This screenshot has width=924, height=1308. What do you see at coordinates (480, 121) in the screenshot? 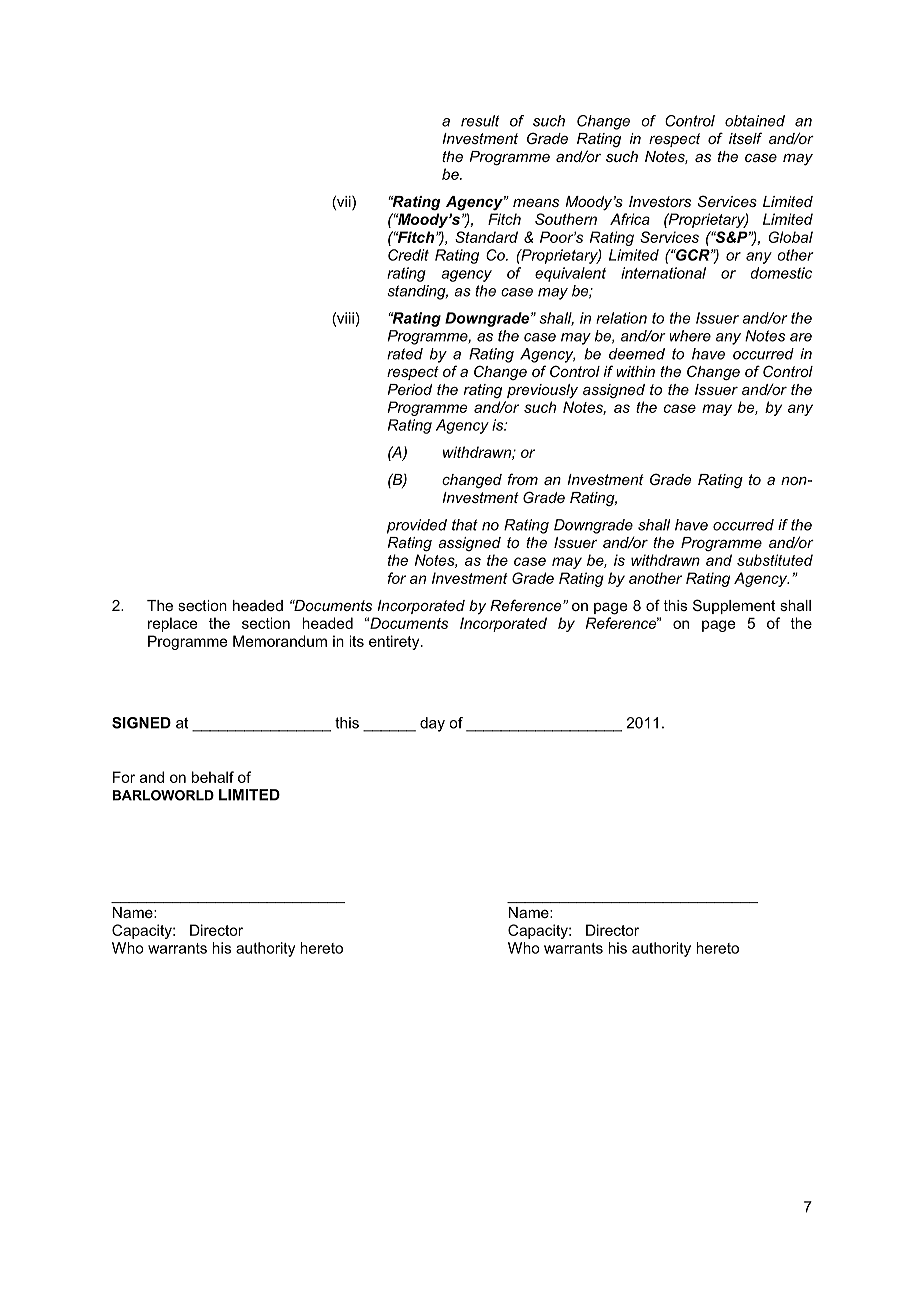
I see `result` at bounding box center [480, 121].
